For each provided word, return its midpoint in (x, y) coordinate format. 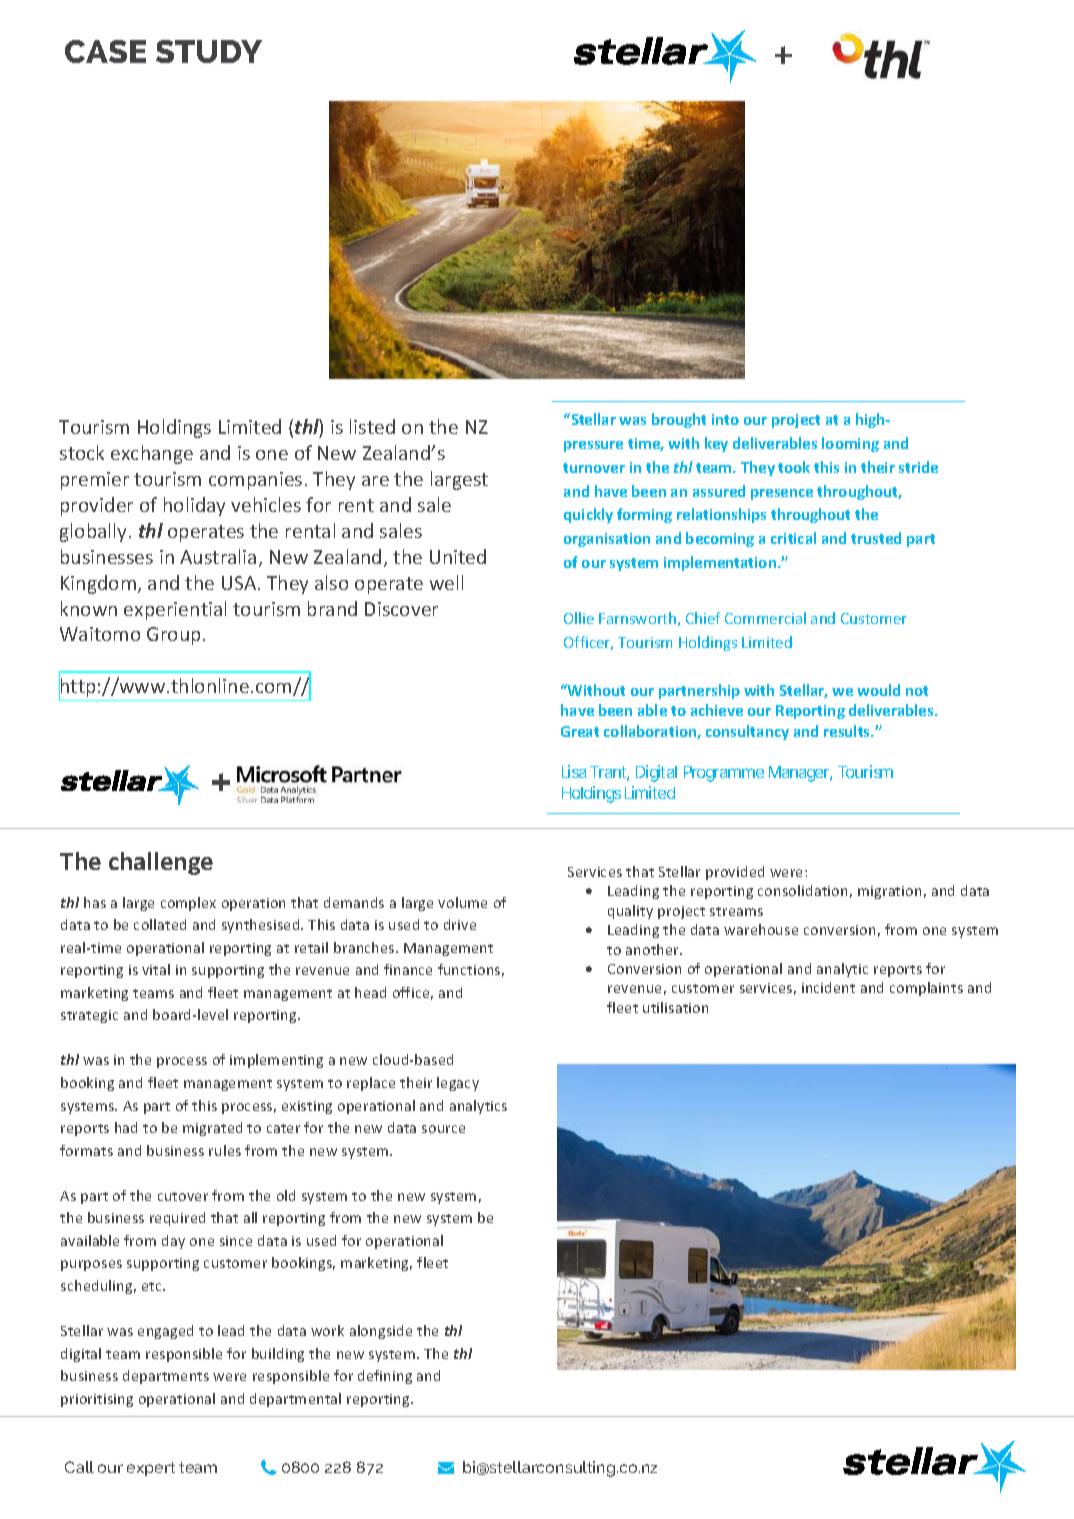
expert (151, 1469)
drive (460, 924)
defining (385, 1377)
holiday (194, 506)
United (458, 556)
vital (156, 969)
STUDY (209, 51)
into (725, 419)
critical (793, 538)
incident (828, 987)
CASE (105, 51)
